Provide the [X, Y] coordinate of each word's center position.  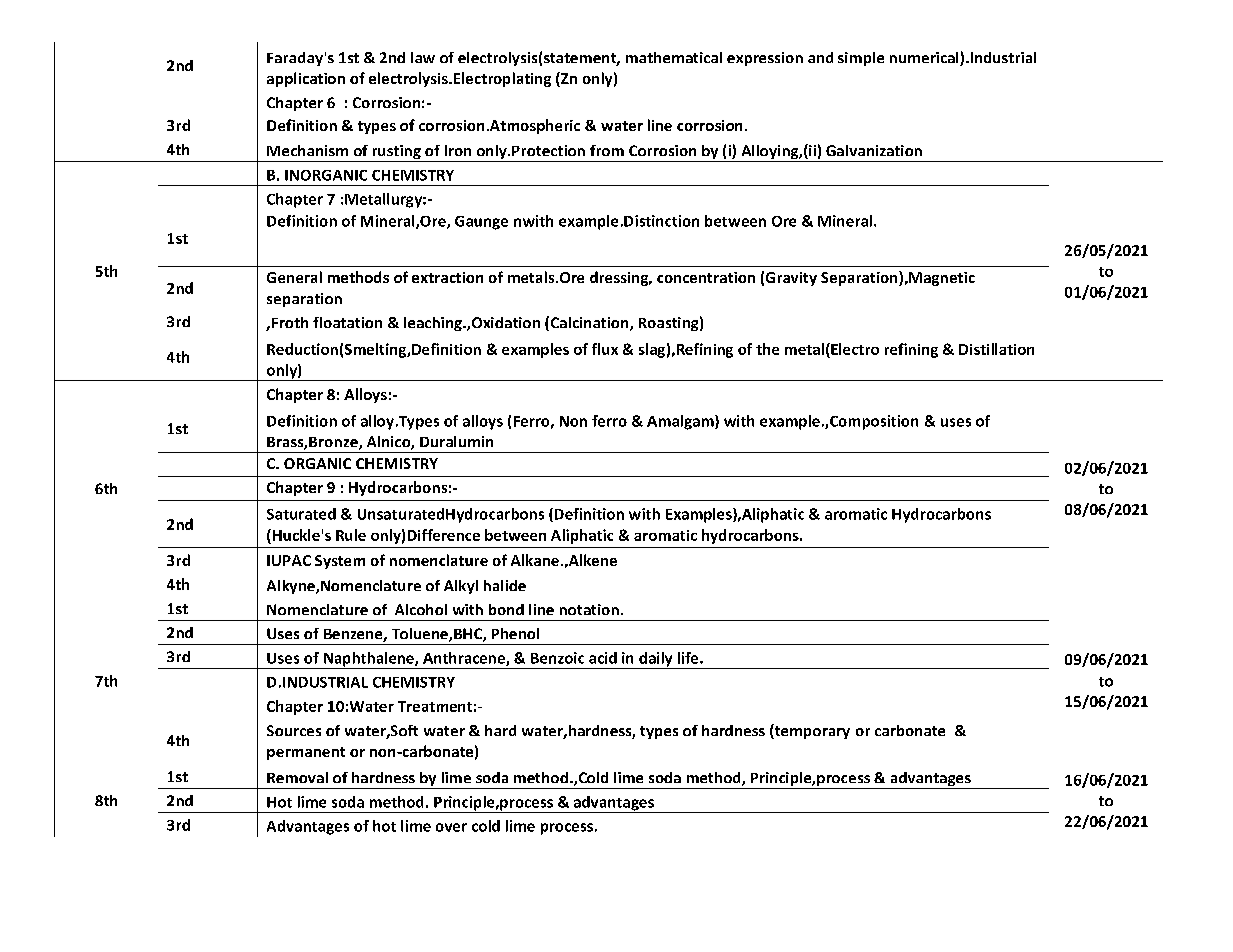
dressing [620, 278]
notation [589, 609]
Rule [351, 535]
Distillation [996, 349]
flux [605, 349]
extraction [447, 277]
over [451, 827]
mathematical [674, 57]
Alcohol [421, 609]
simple [861, 59]
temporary [811, 731]
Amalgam [681, 422]
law [423, 57]
